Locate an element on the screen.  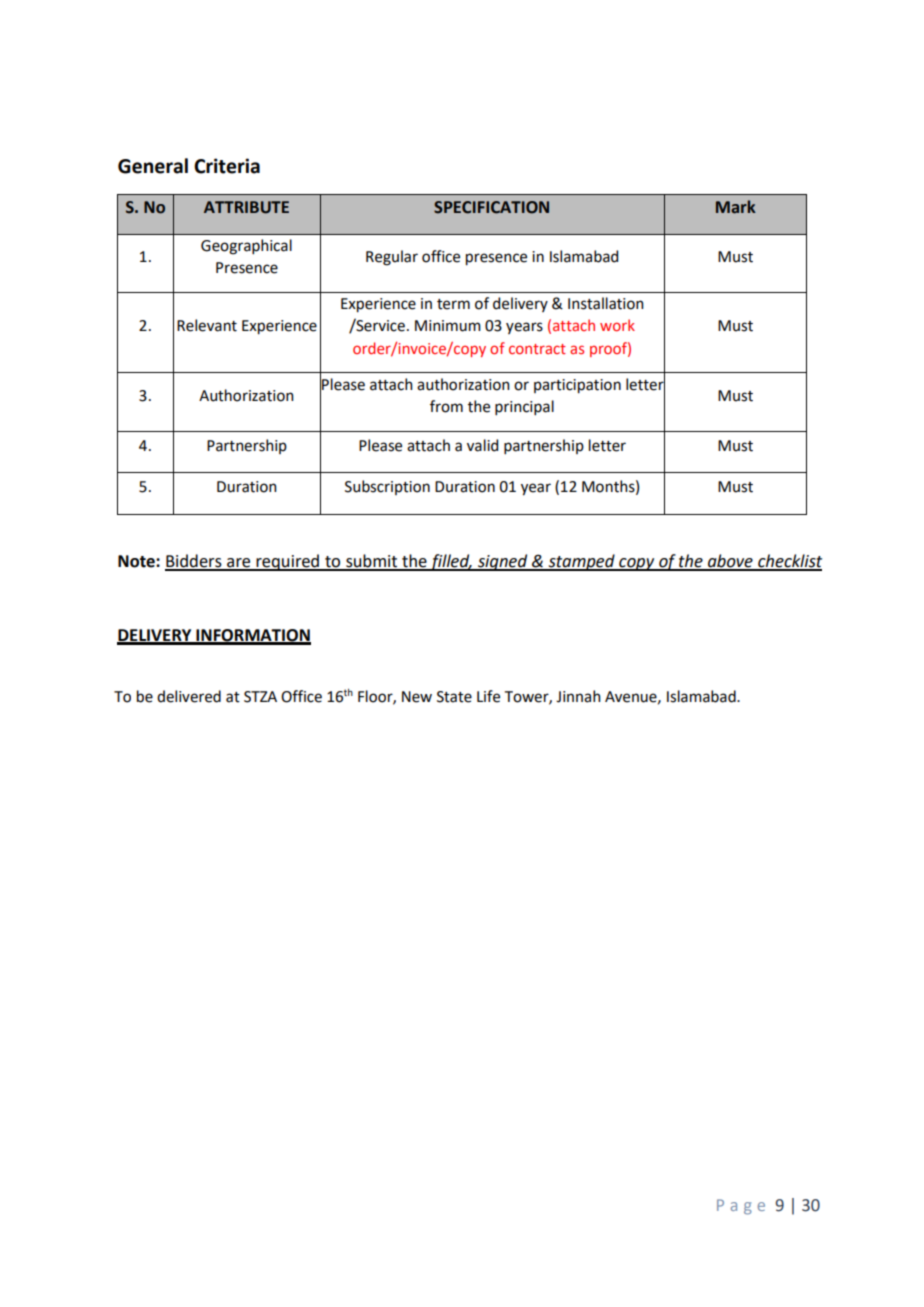
delivered is located at coordinates (189, 696).
